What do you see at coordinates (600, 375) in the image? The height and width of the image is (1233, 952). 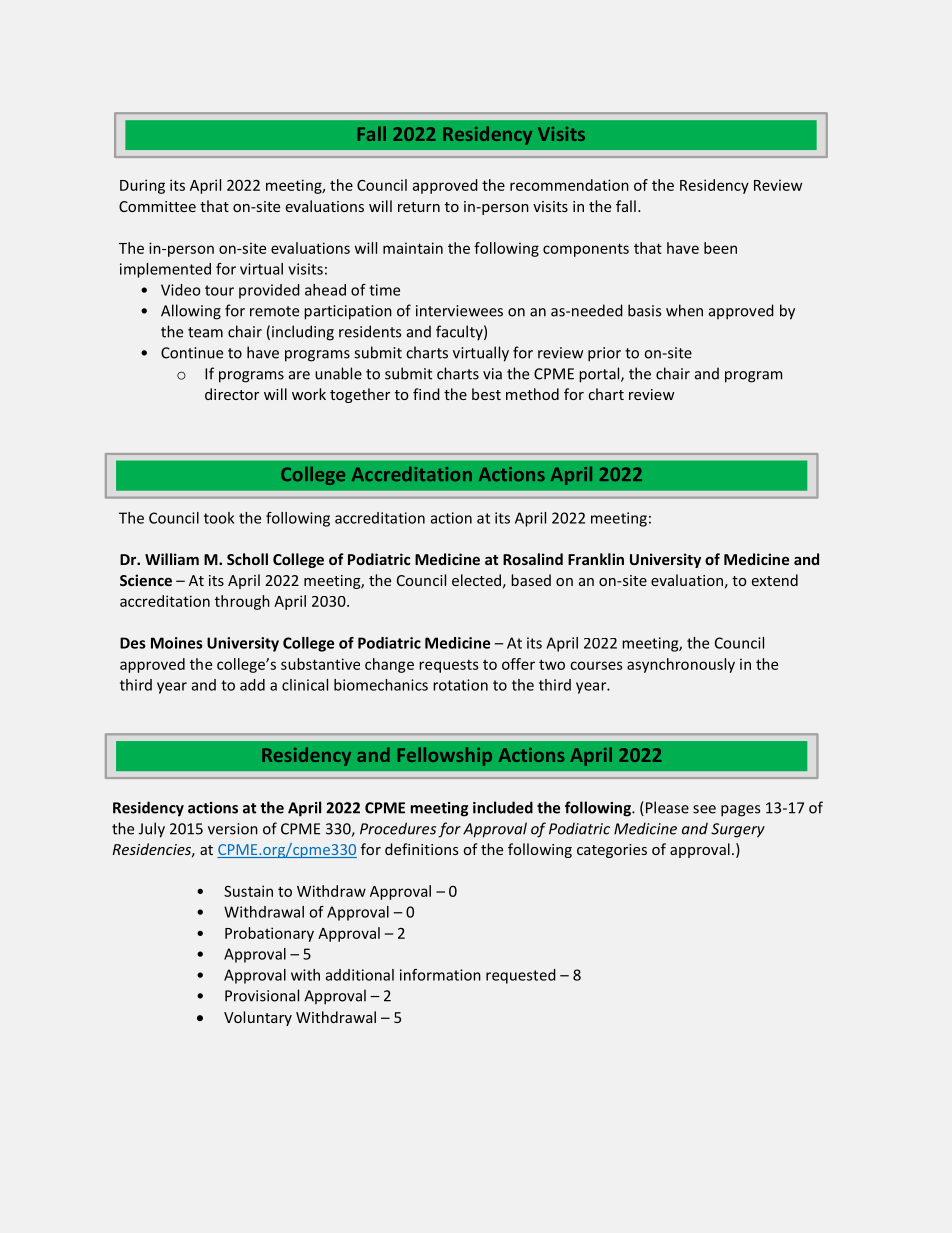 I see `portal` at bounding box center [600, 375].
